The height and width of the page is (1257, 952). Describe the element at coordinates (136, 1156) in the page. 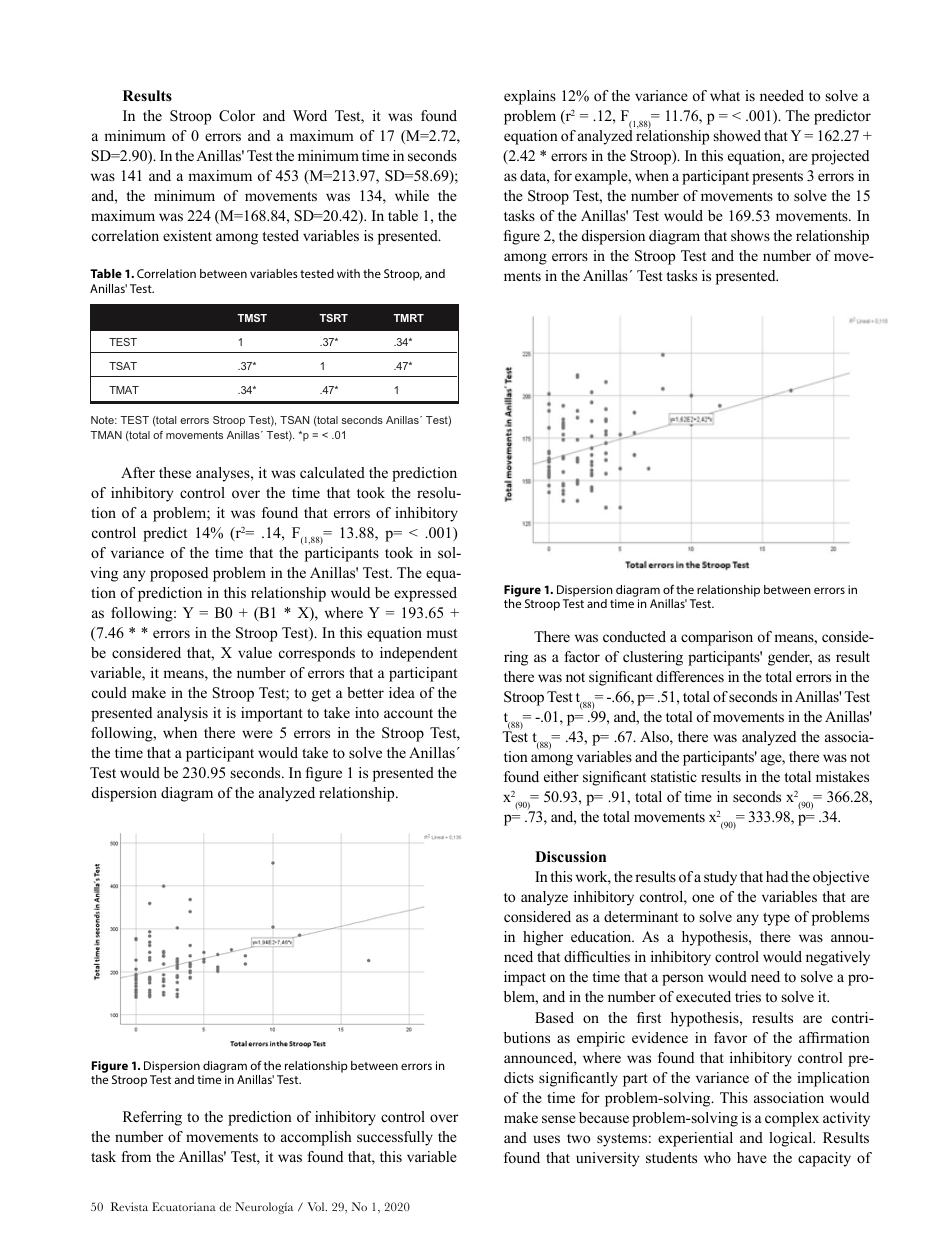

I see `from` at that location.
